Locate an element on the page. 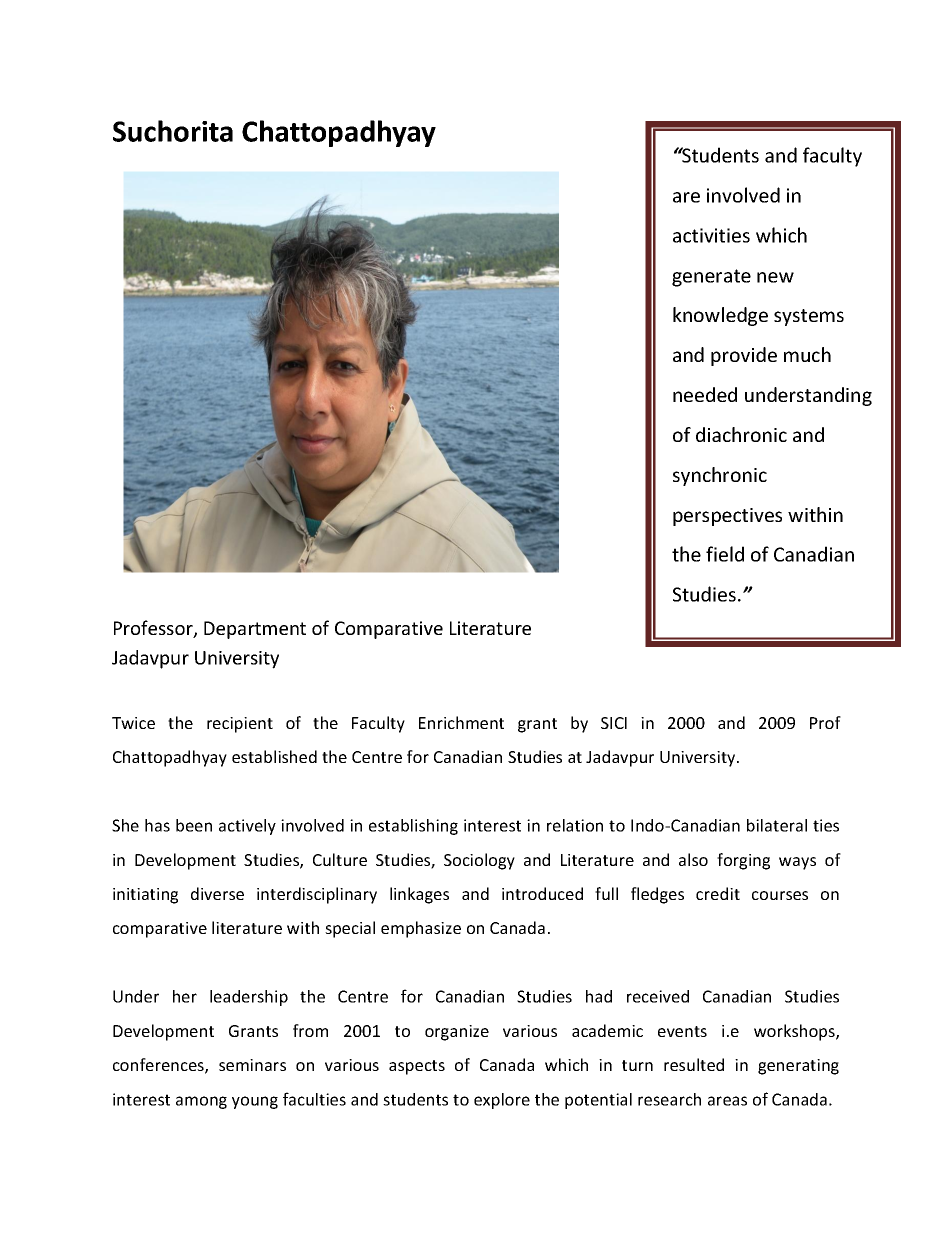  bilateral is located at coordinates (777, 825).
